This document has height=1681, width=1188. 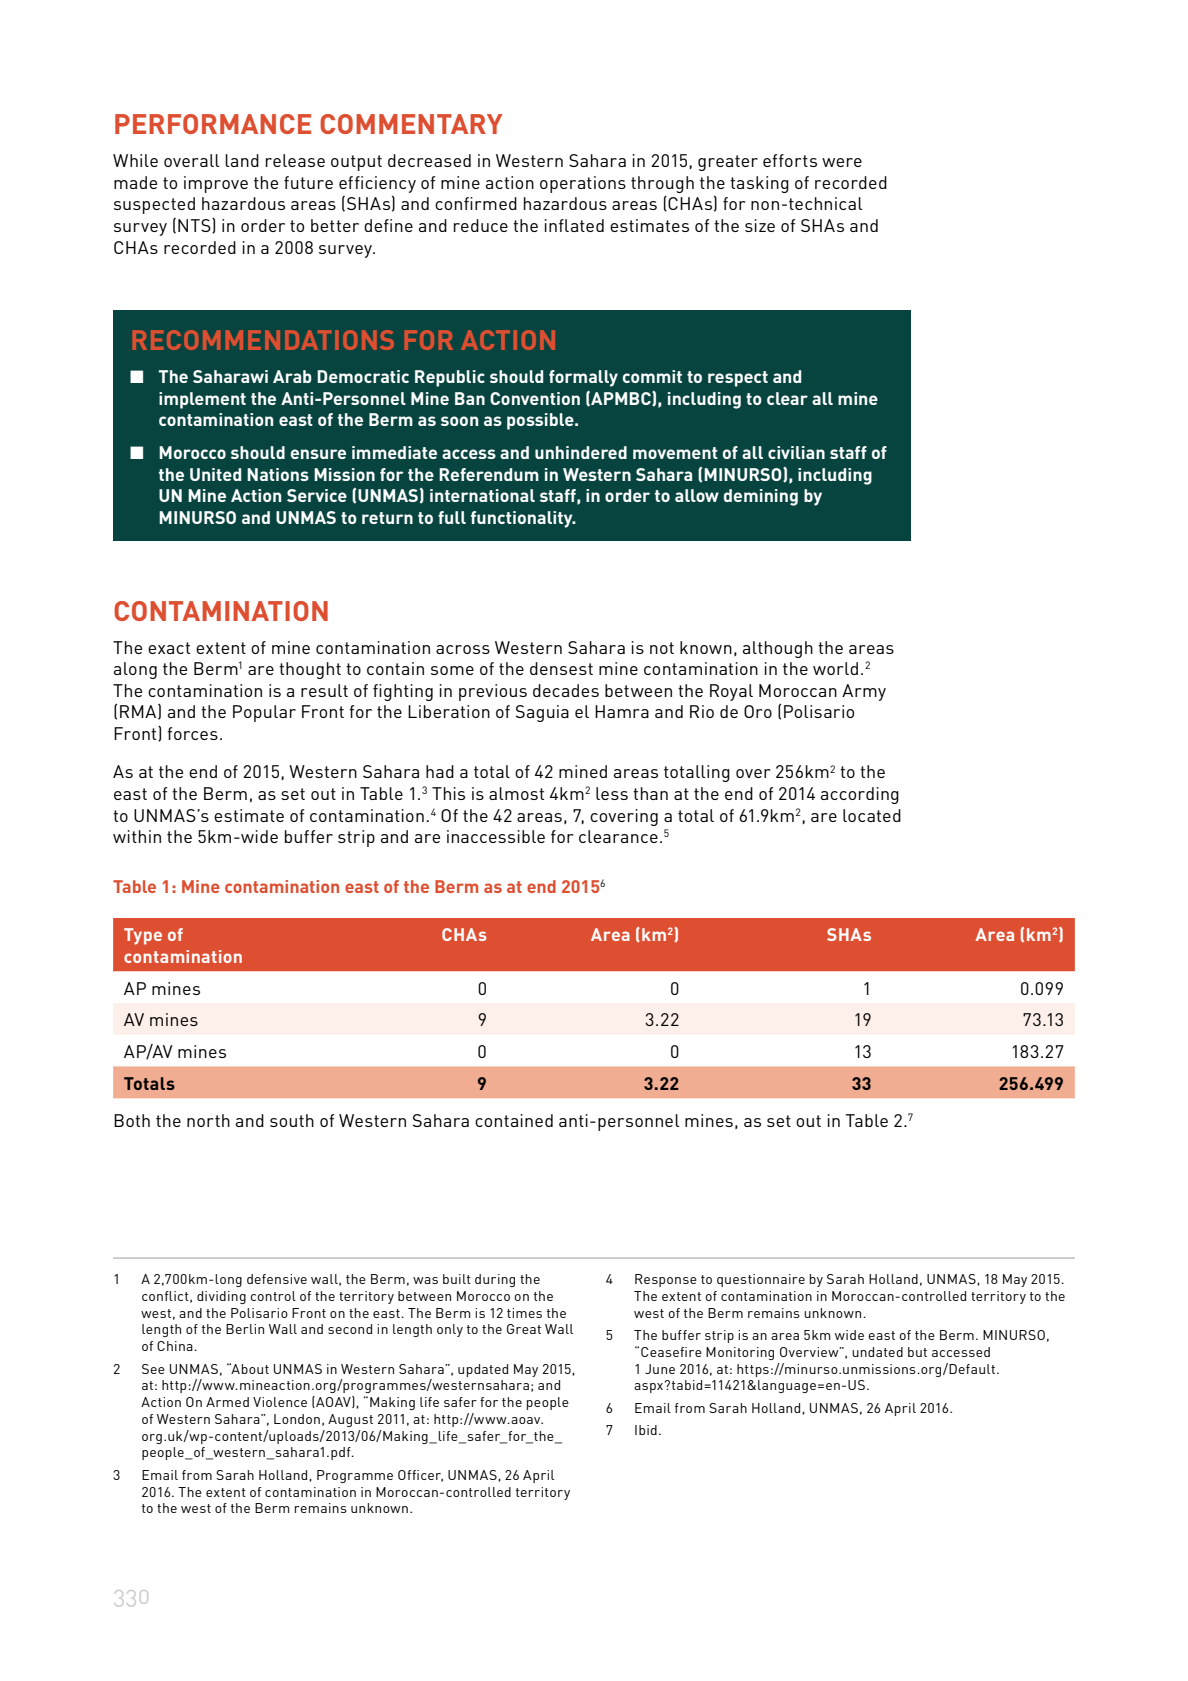 I want to click on improve, so click(x=216, y=184).
